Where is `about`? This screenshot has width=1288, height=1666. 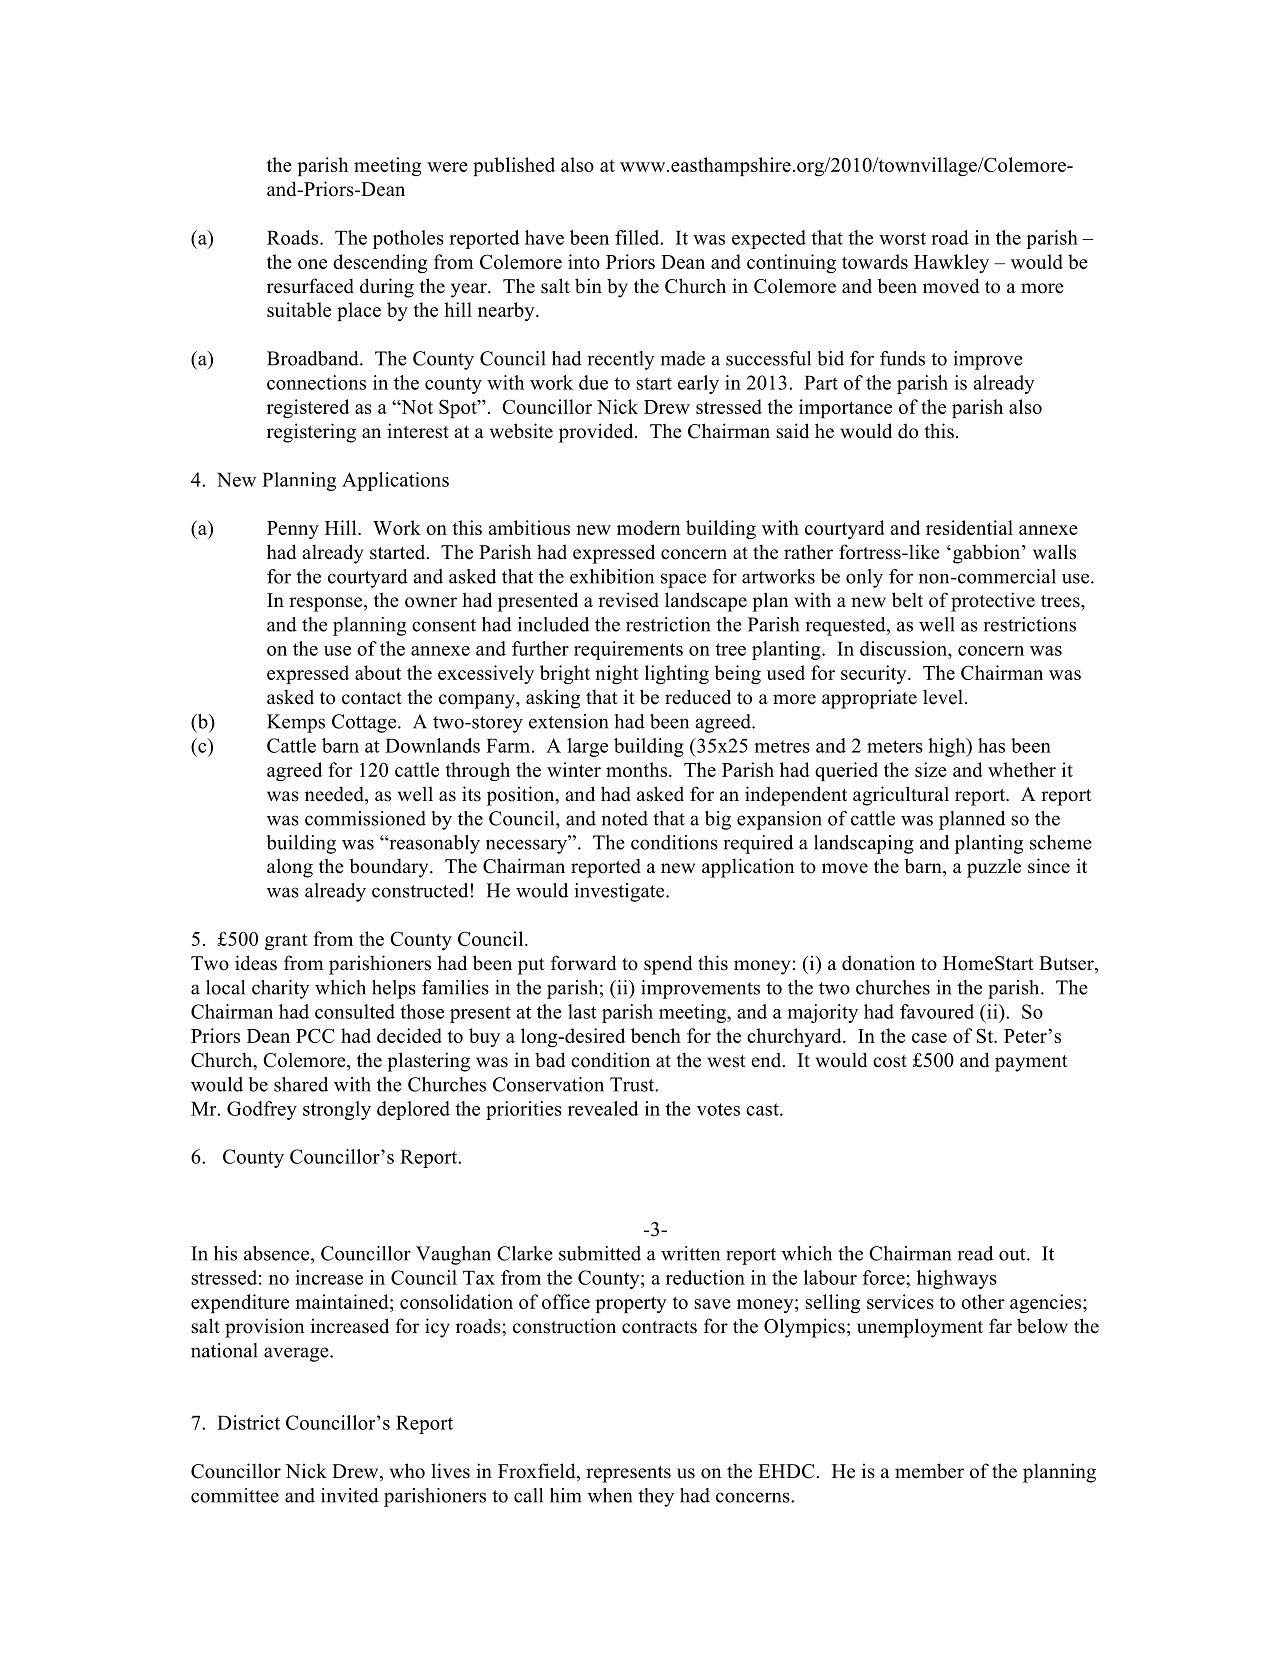
about is located at coordinates (378, 672).
